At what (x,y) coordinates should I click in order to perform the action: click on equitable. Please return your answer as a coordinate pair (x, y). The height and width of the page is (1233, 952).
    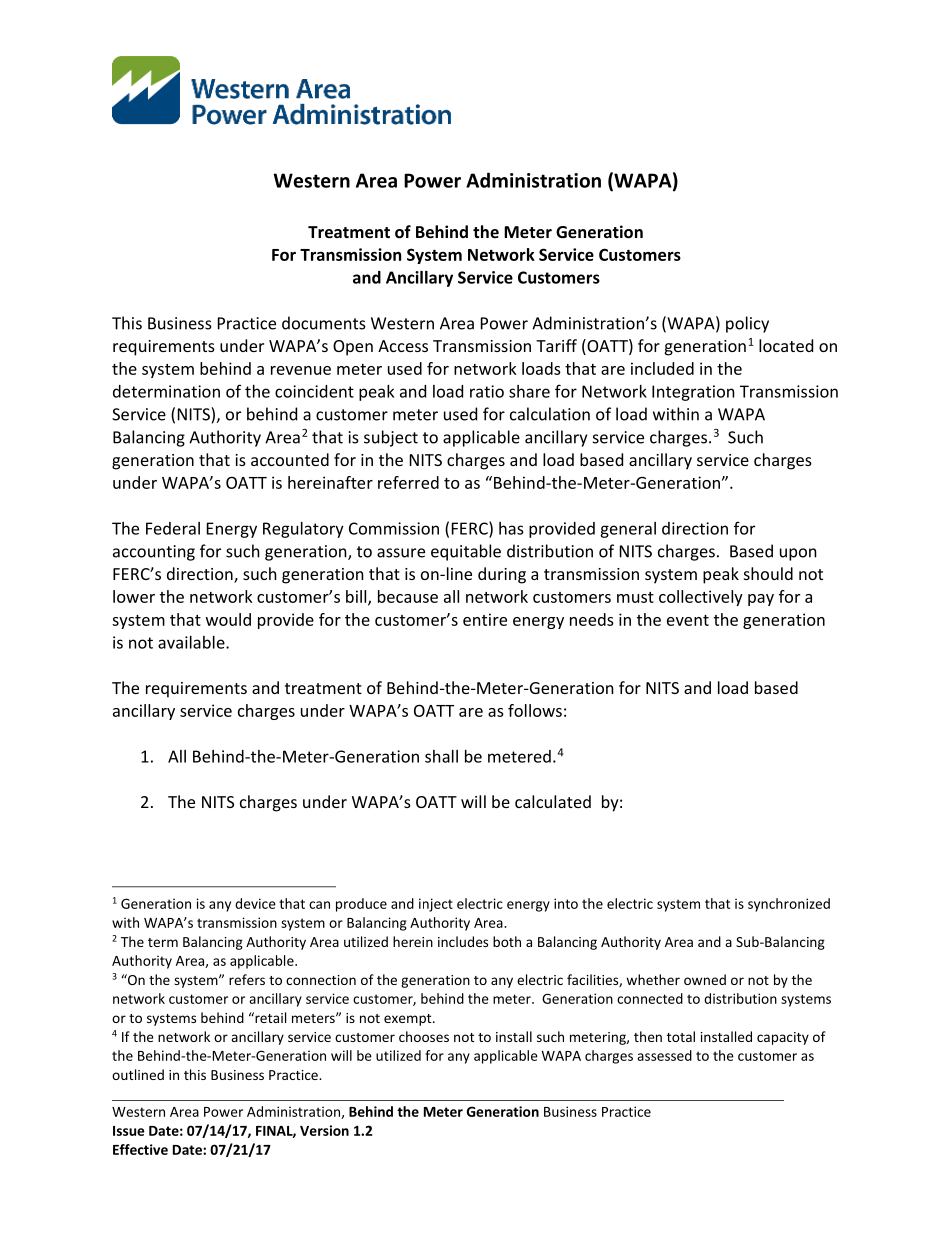
    Looking at the image, I should click on (466, 552).
